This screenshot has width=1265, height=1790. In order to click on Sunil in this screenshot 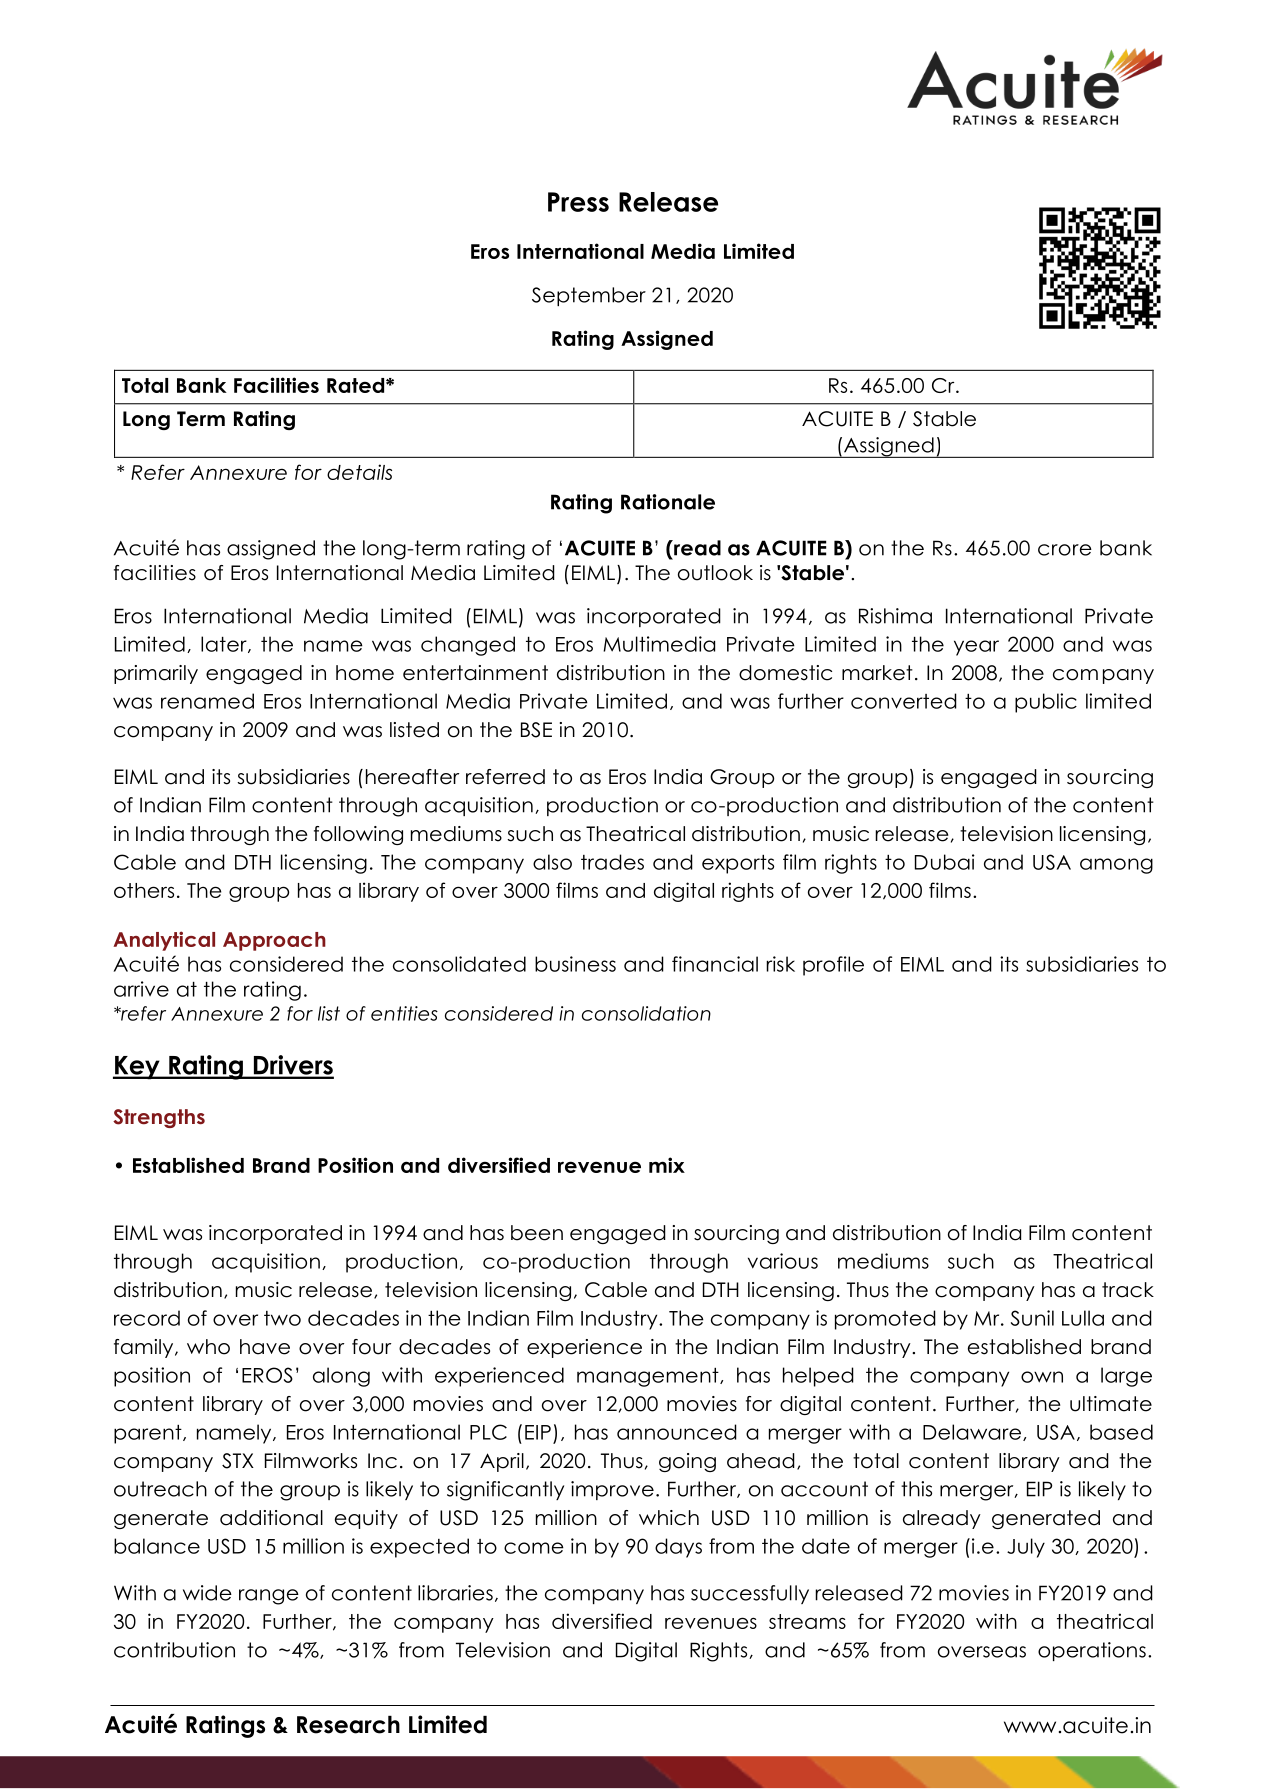, I will do `click(1032, 1318)`.
